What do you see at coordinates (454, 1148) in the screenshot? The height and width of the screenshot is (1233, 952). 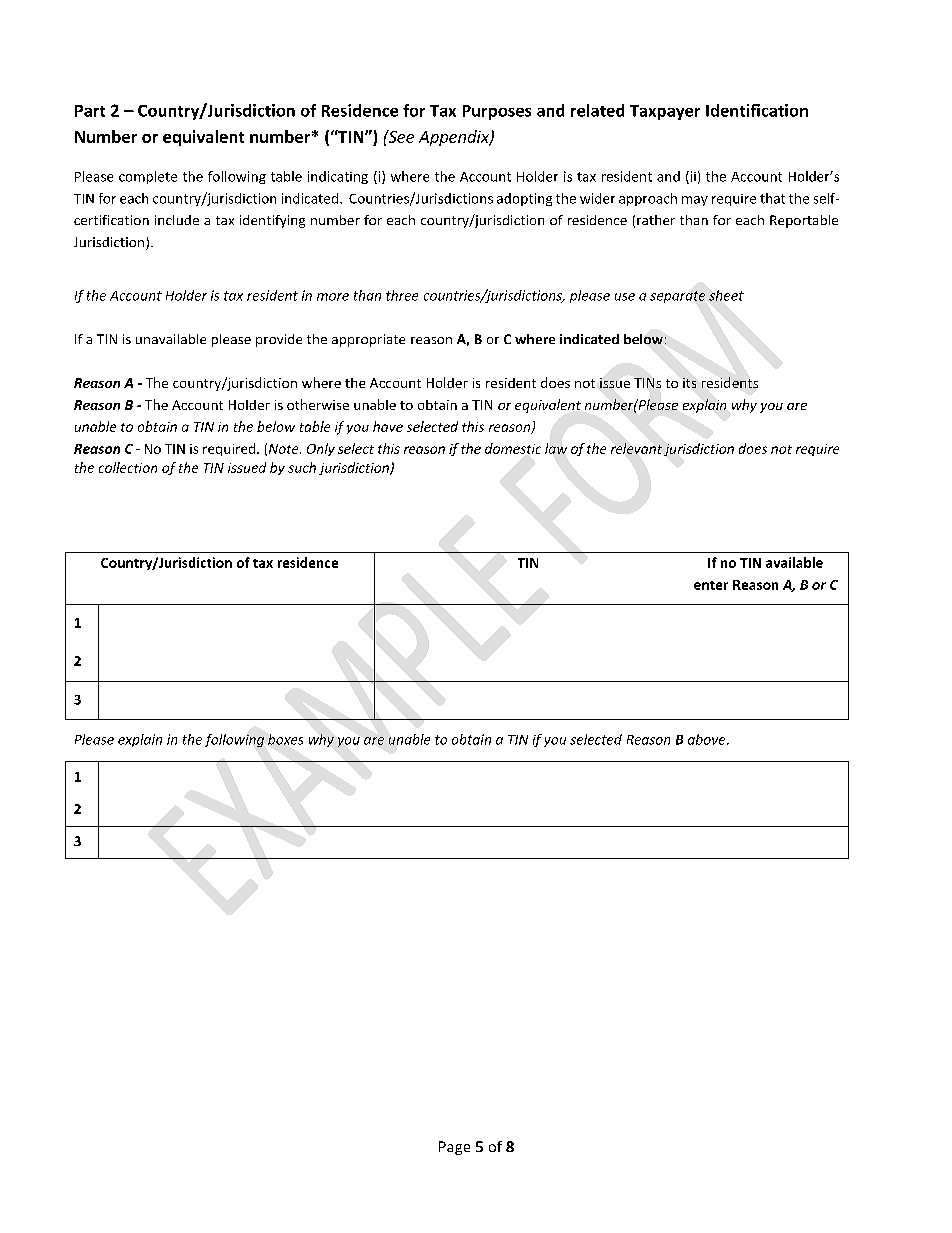 I see `Page` at bounding box center [454, 1148].
